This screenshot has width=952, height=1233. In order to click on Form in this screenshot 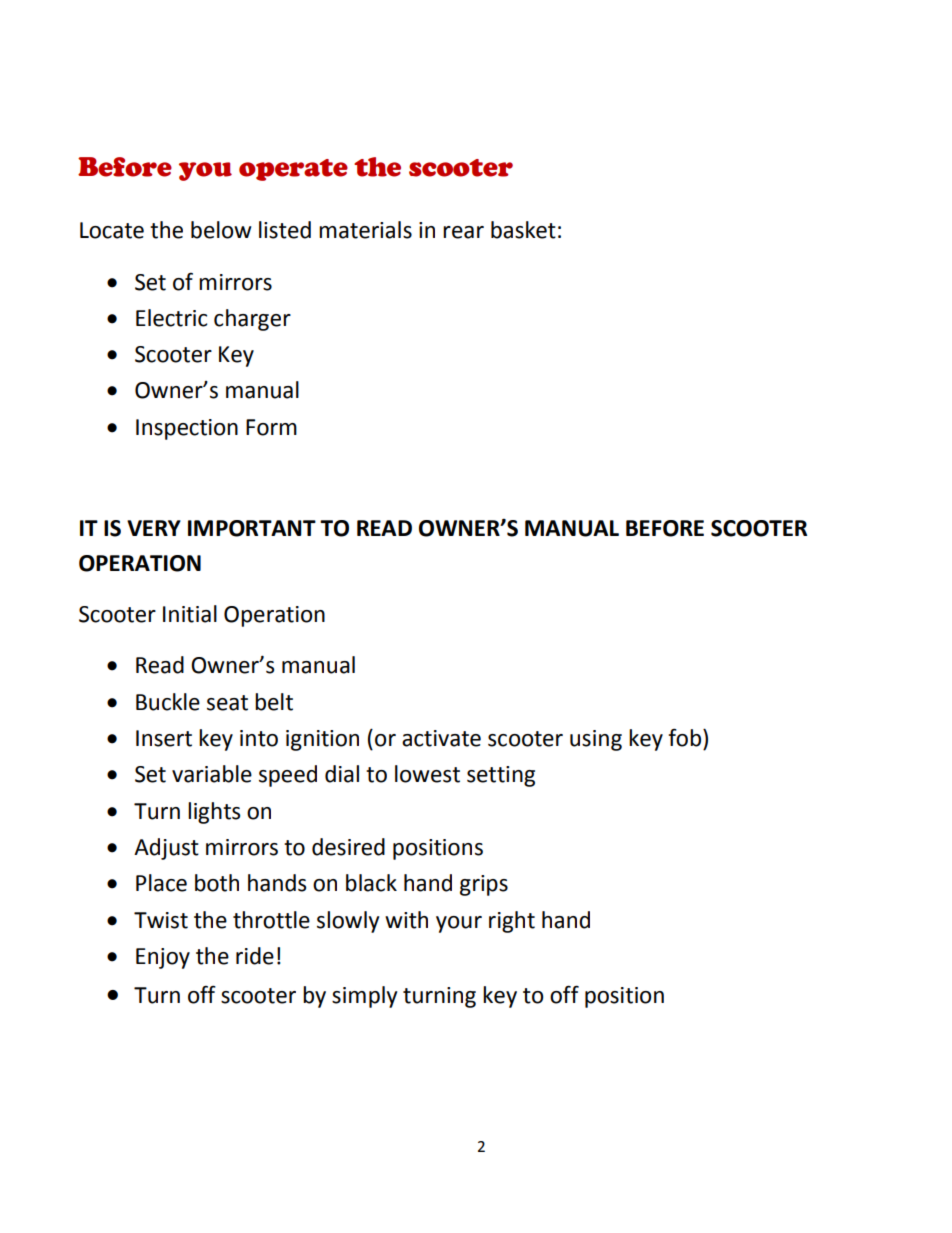, I will do `click(271, 427)`.
